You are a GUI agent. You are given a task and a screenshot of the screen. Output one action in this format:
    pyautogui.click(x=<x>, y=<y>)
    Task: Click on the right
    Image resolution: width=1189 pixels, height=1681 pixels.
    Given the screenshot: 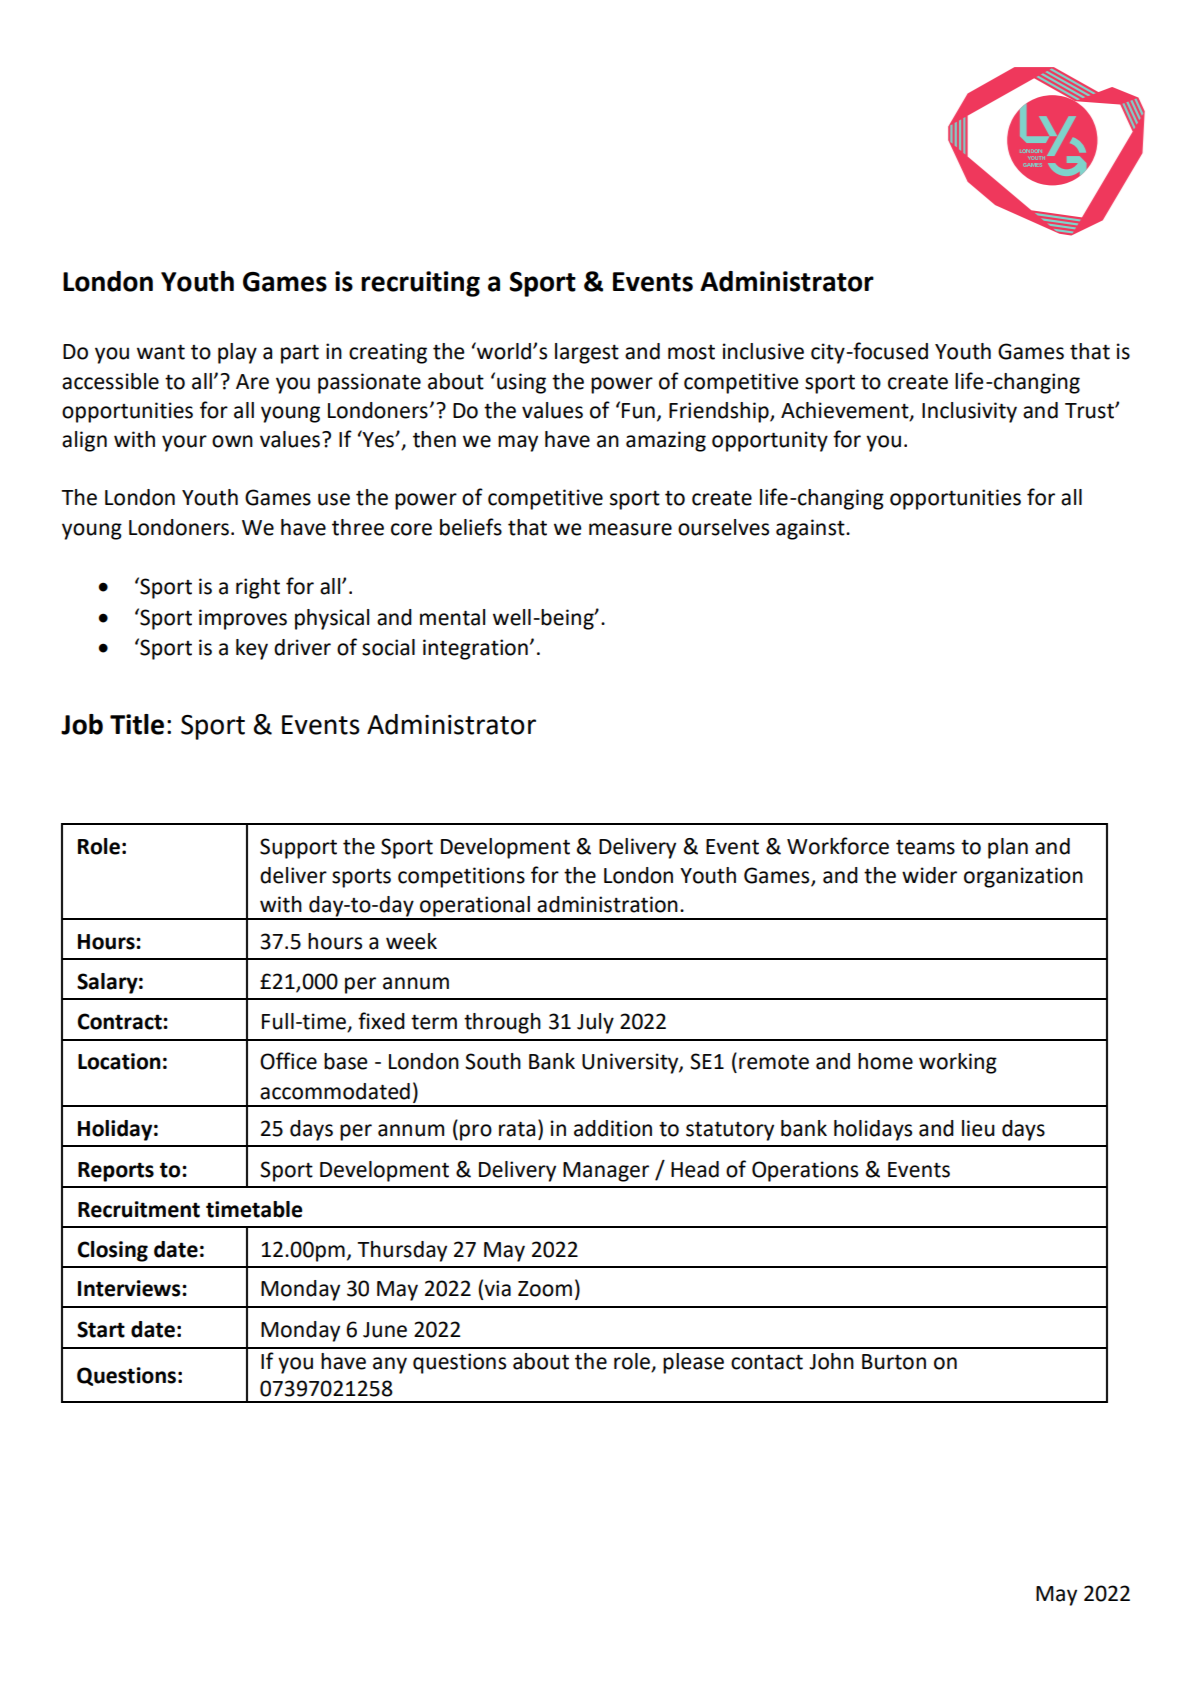 What is the action you would take?
    pyautogui.click(x=258, y=588)
